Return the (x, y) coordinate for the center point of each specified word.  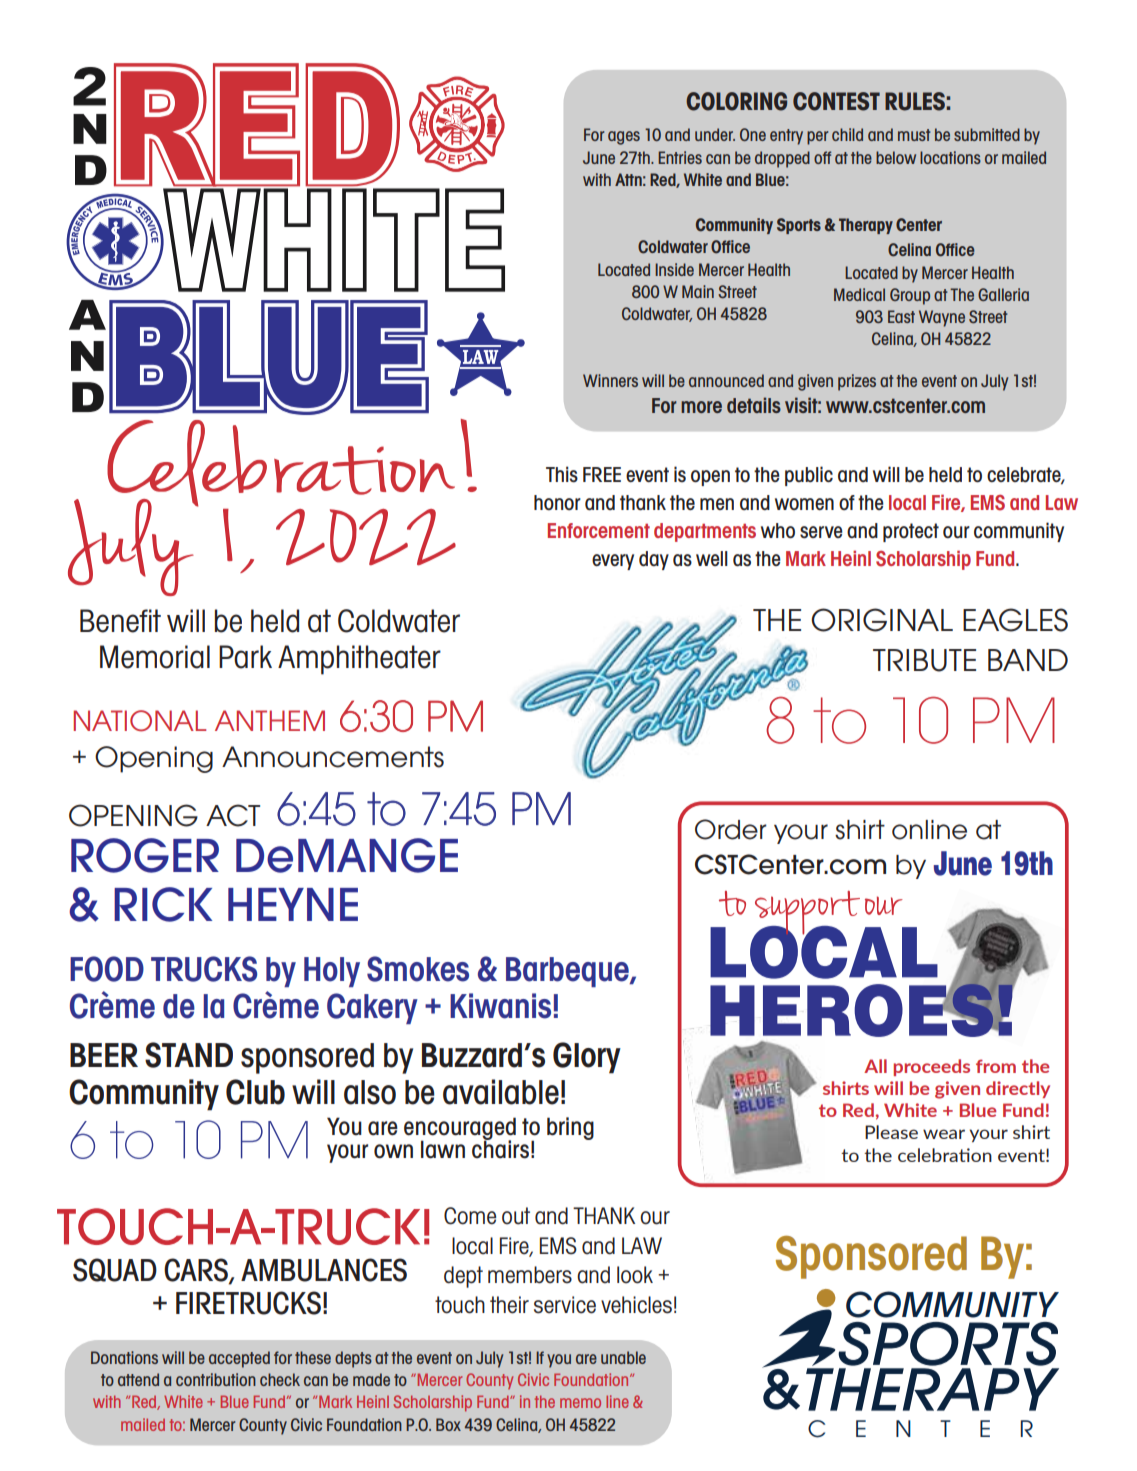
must (914, 135)
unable (623, 1357)
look (635, 1275)
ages (624, 138)
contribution (216, 1379)
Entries (680, 157)
